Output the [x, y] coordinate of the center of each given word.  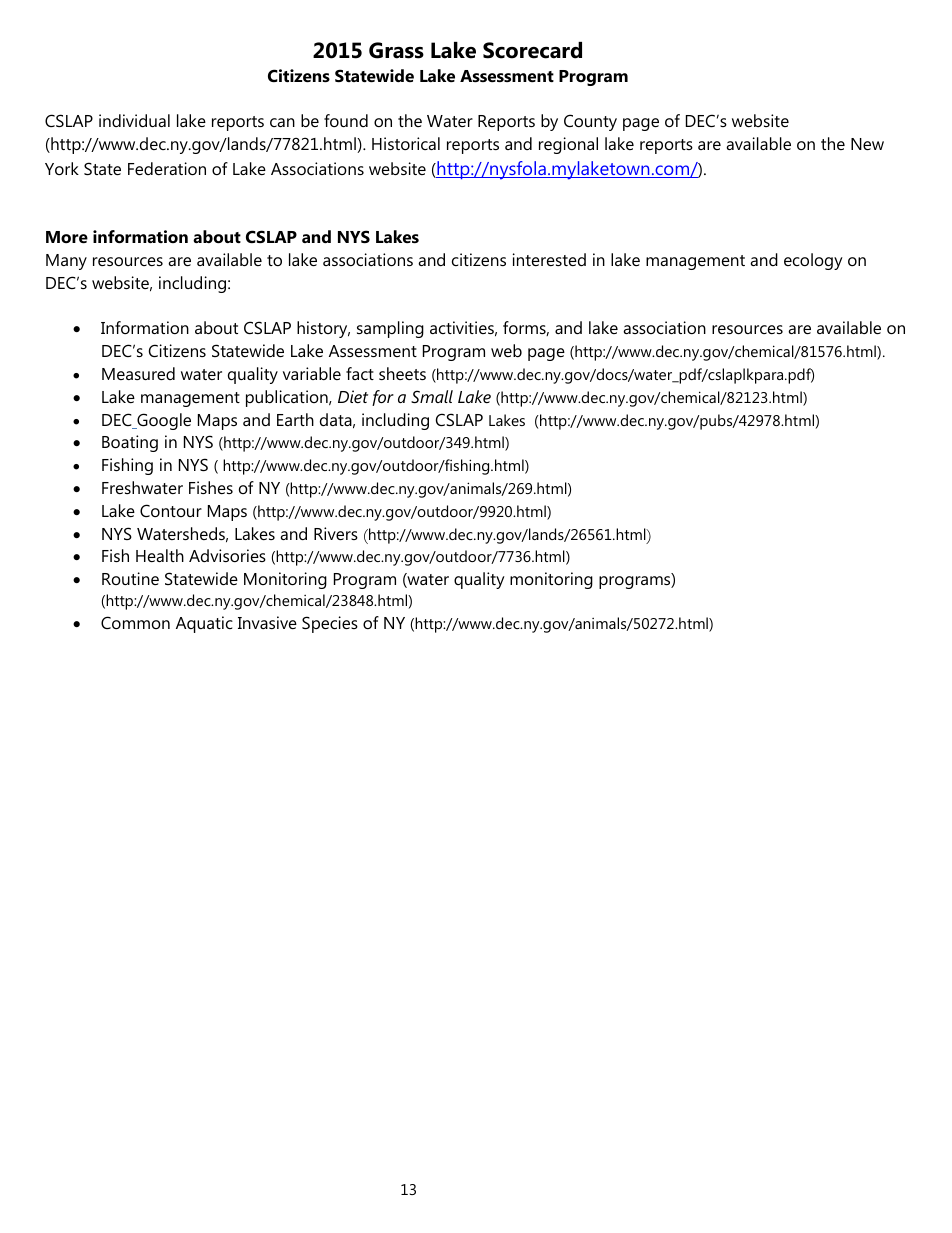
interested [549, 259]
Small [432, 396]
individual [134, 120]
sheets [402, 373]
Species [330, 624]
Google [163, 421]
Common [135, 622]
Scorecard [532, 50]
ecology [813, 261]
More [67, 237]
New [867, 144]
